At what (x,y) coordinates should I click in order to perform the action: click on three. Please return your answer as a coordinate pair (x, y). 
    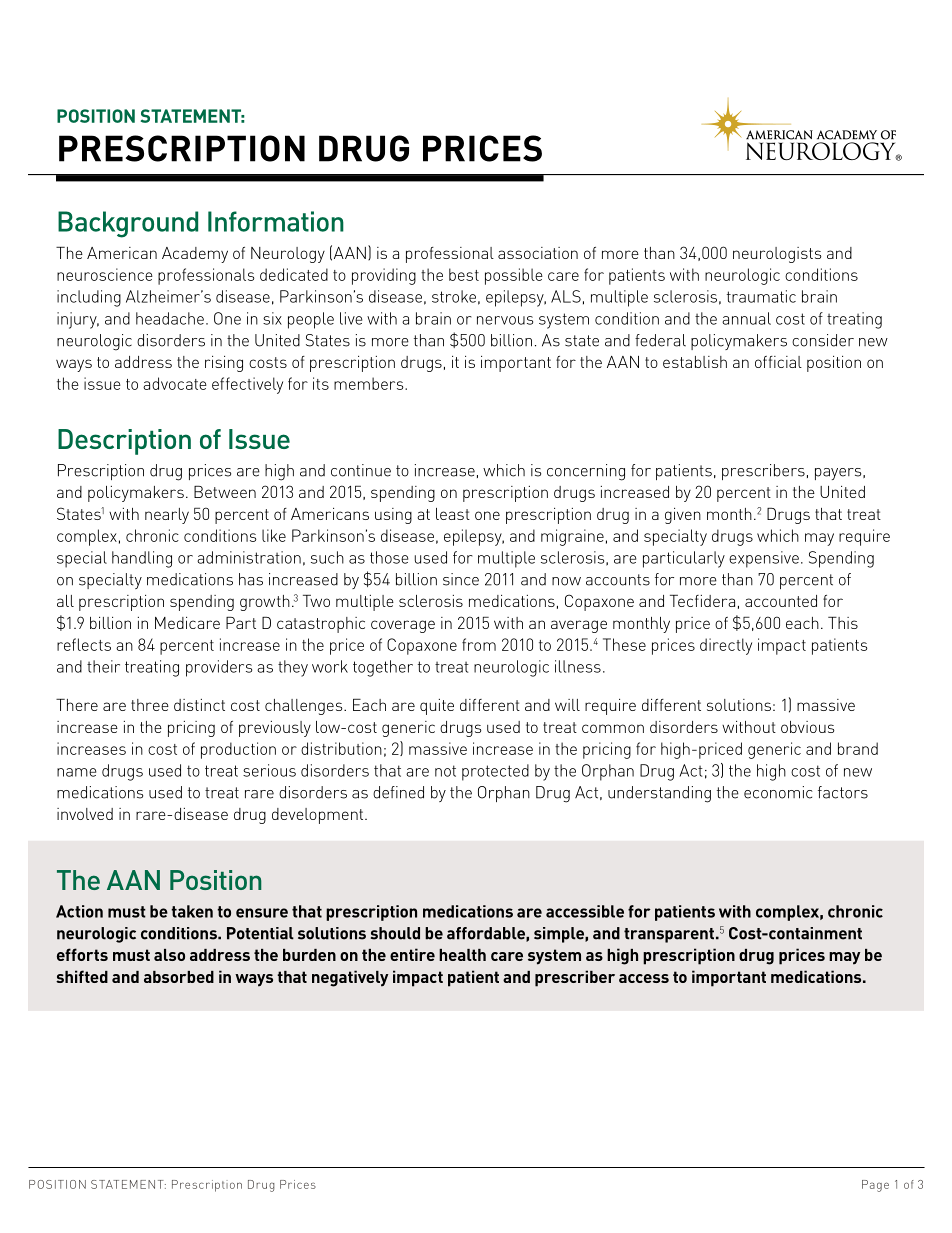
    Looking at the image, I should click on (150, 705).
